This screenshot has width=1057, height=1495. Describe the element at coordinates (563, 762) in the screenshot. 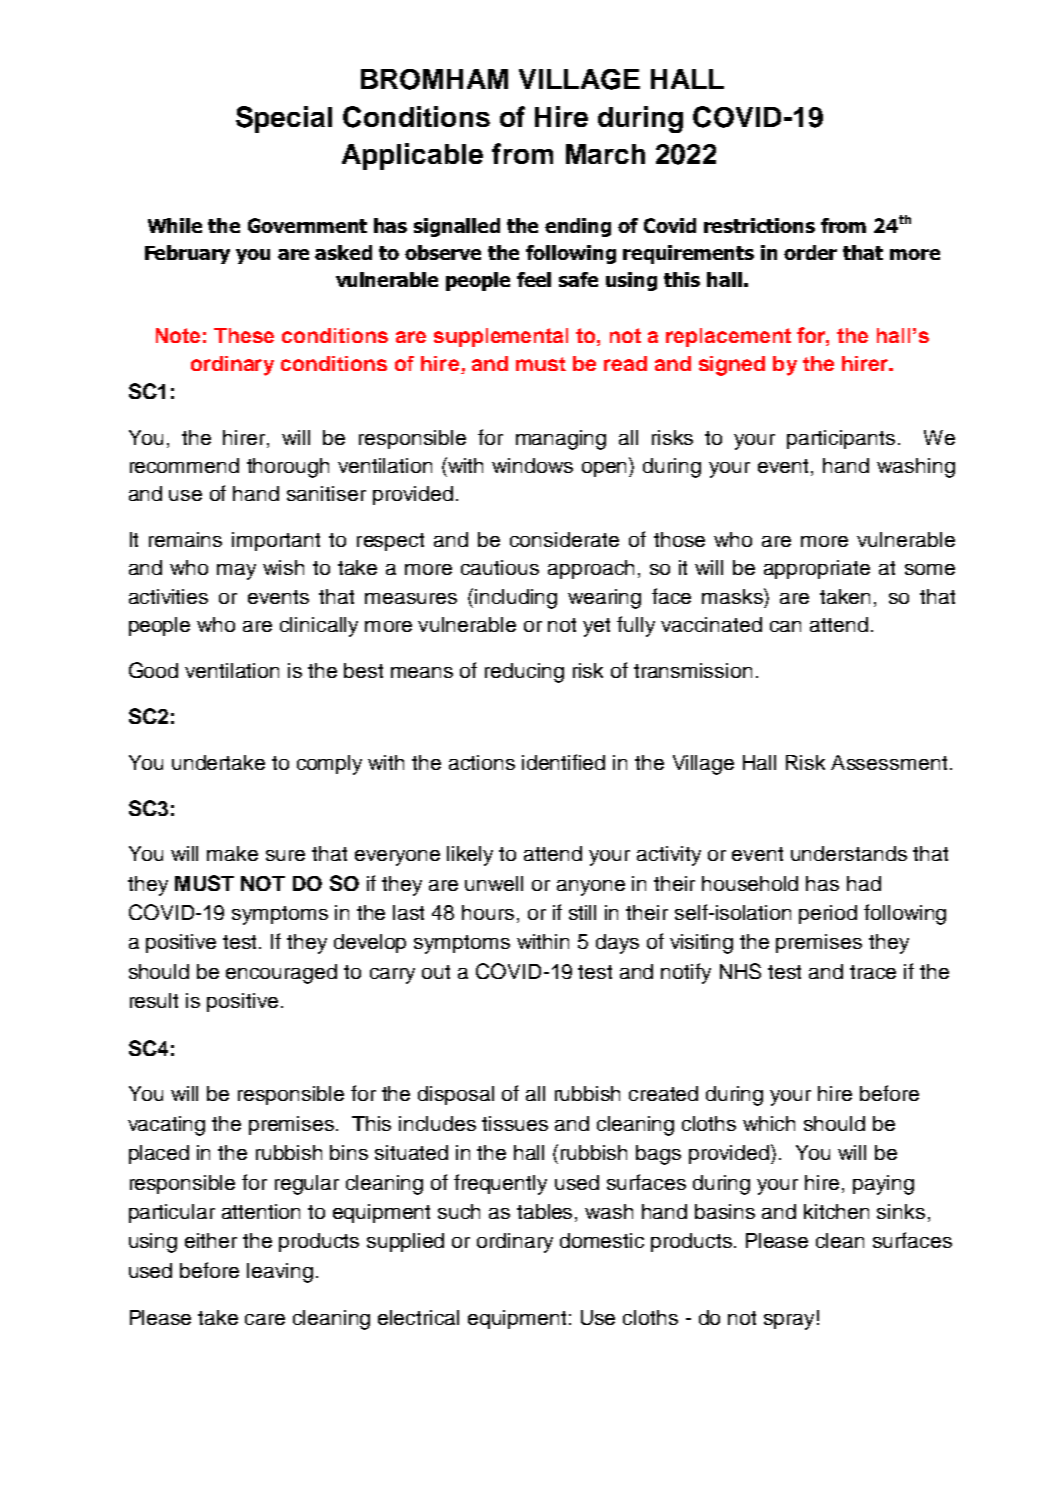

I see `identified` at that location.
